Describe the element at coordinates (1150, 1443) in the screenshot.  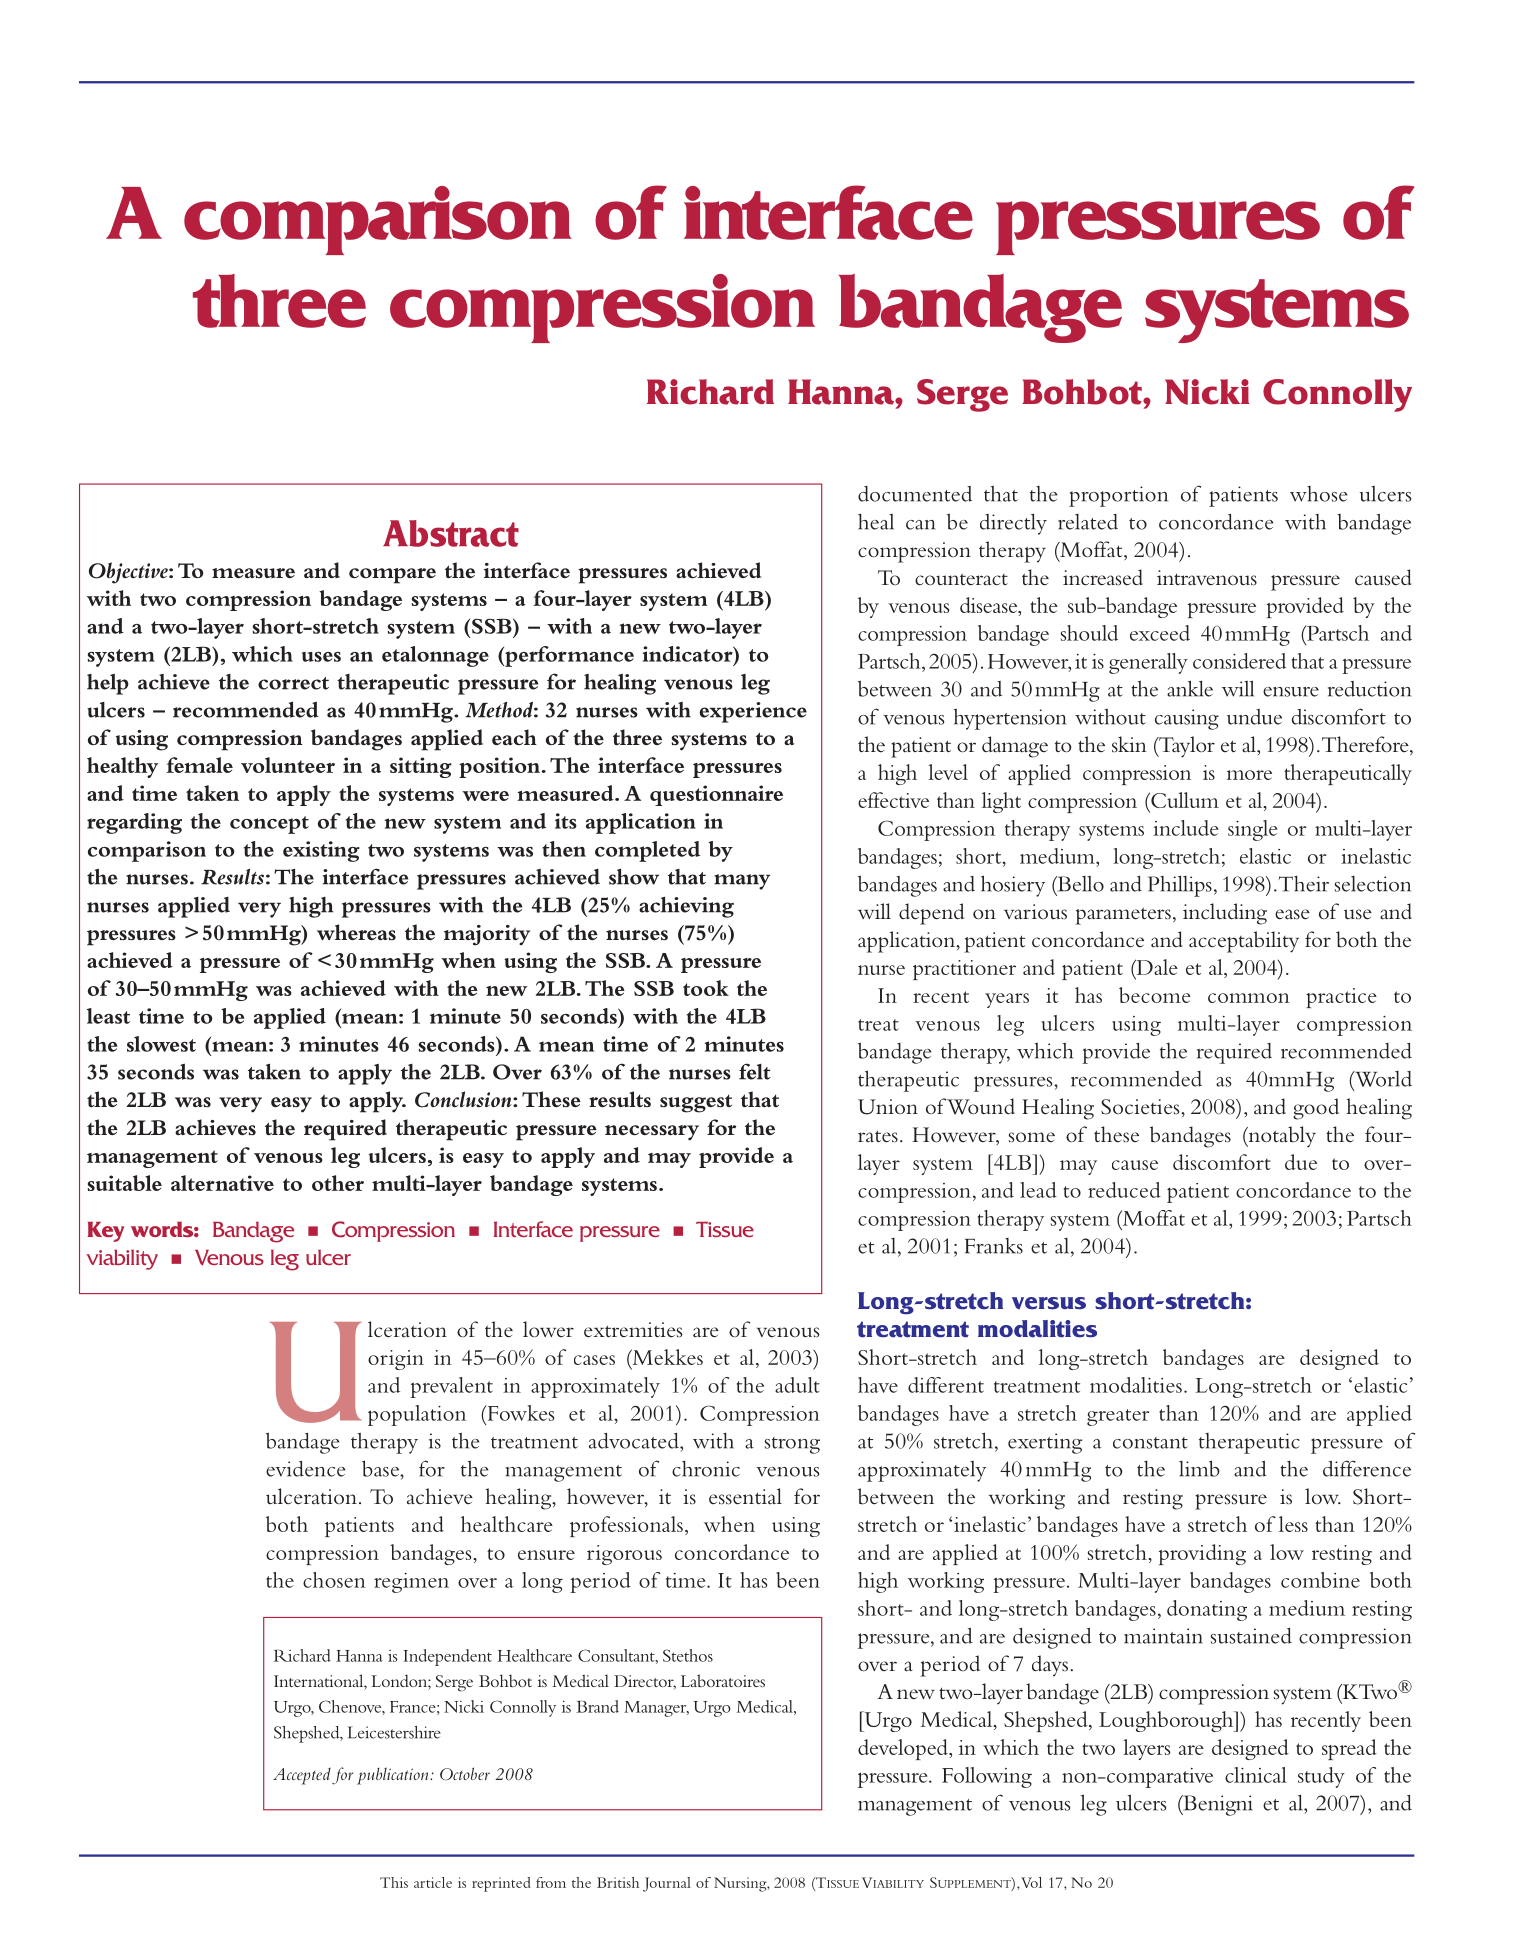
I see `constant` at that location.
